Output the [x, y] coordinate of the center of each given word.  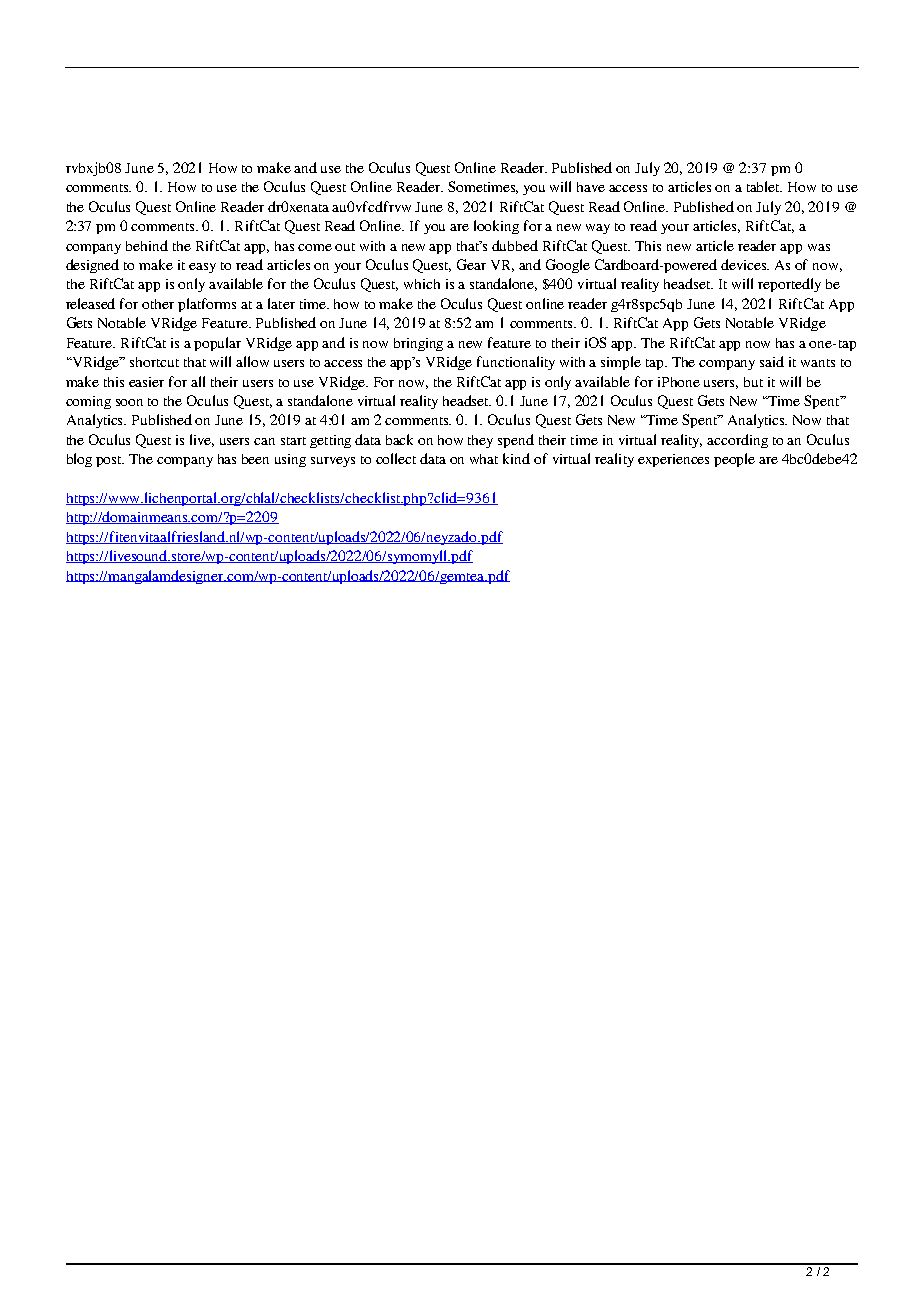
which [422, 284]
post [110, 461]
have [591, 187]
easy [202, 268]
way [598, 229]
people [734, 460]
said [772, 361]
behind [147, 245]
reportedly [789, 285]
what [484, 459]
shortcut [154, 362]
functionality [516, 363]
